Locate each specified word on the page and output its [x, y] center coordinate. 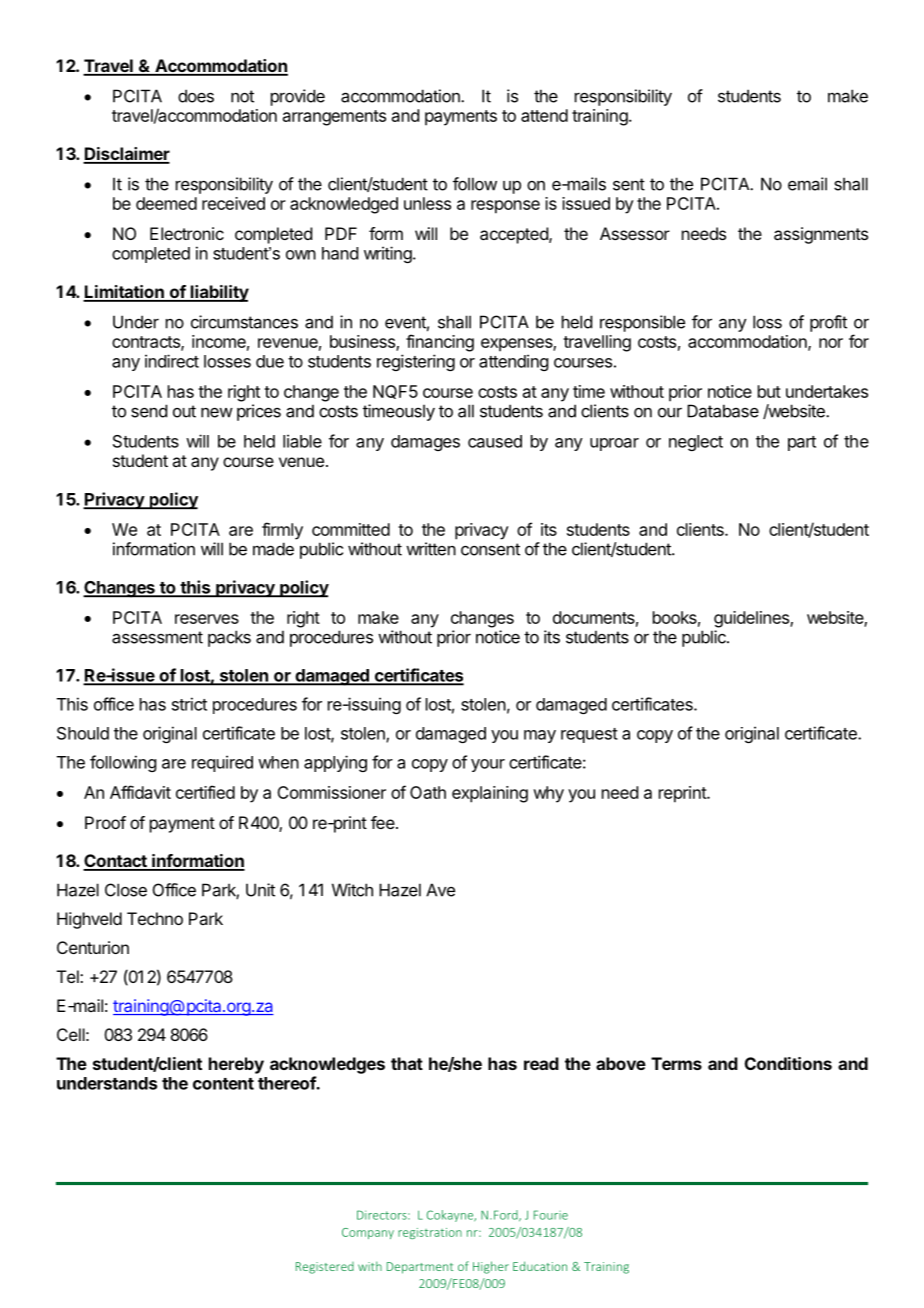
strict [189, 704]
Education [540, 1266]
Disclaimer [126, 155]
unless [427, 203]
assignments [821, 235]
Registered [325, 1268]
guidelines [752, 619]
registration [430, 1233]
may [540, 736]
